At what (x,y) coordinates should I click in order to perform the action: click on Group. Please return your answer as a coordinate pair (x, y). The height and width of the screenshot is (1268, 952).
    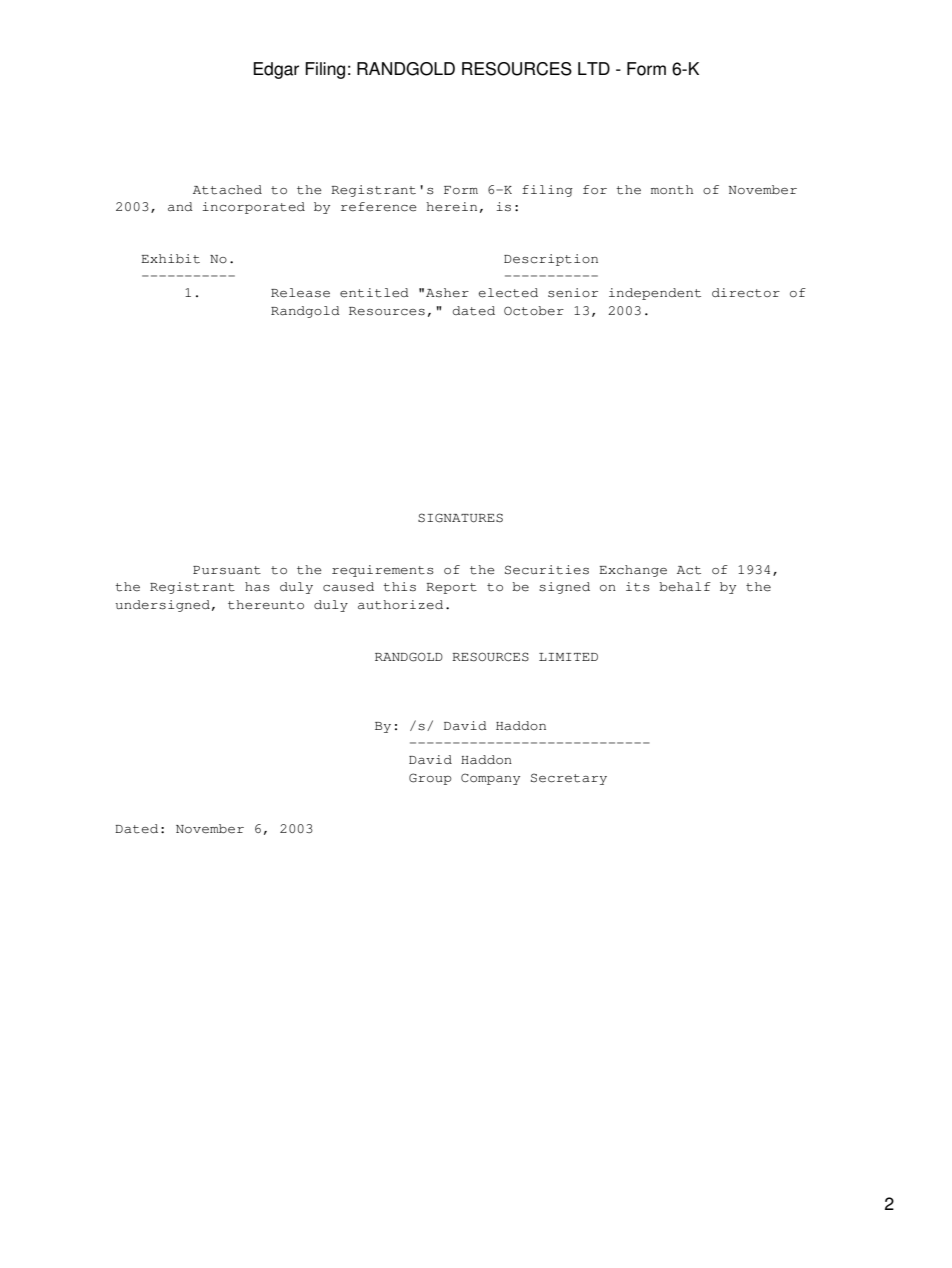
    Looking at the image, I should click on (430, 779).
